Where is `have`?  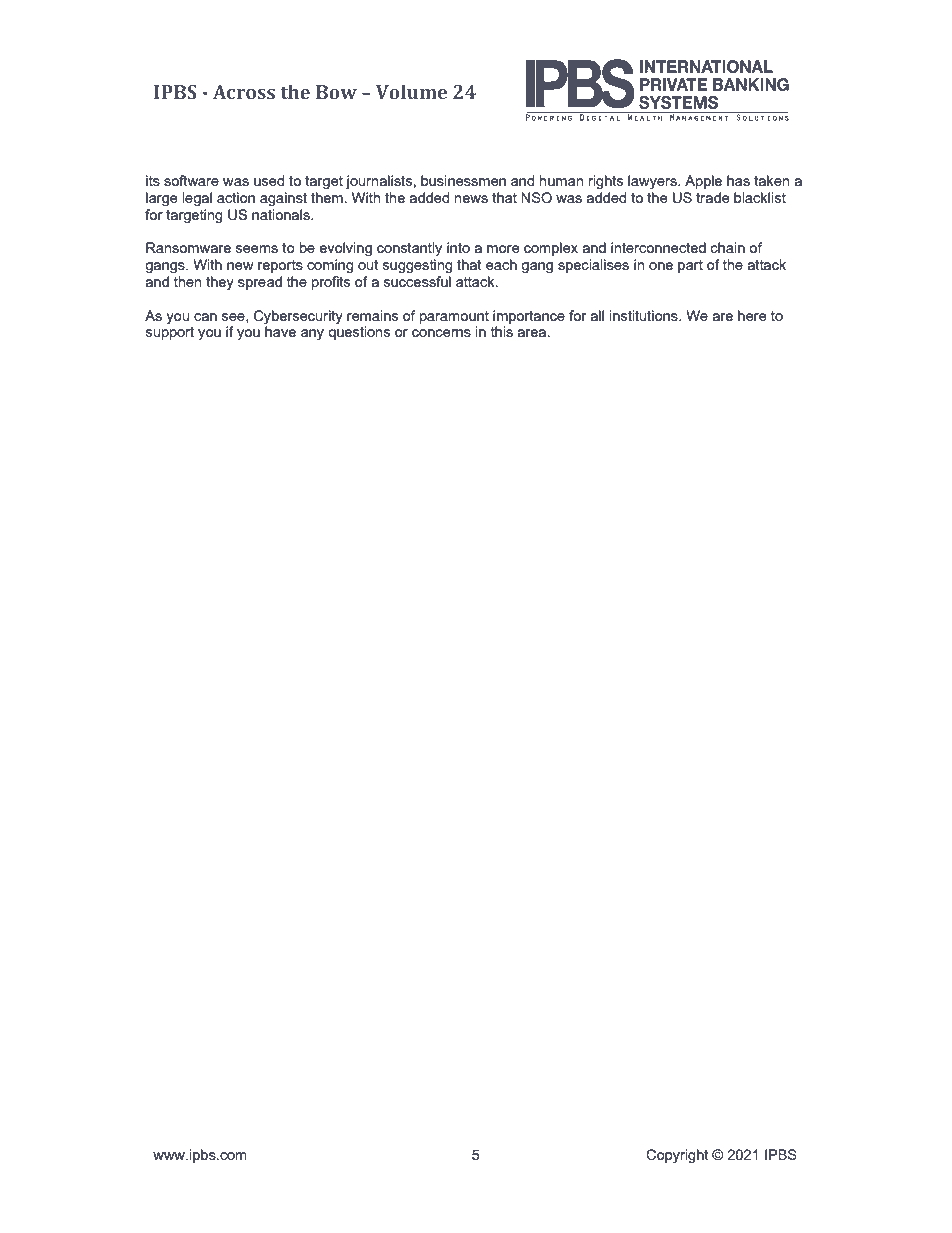 have is located at coordinates (280, 331).
